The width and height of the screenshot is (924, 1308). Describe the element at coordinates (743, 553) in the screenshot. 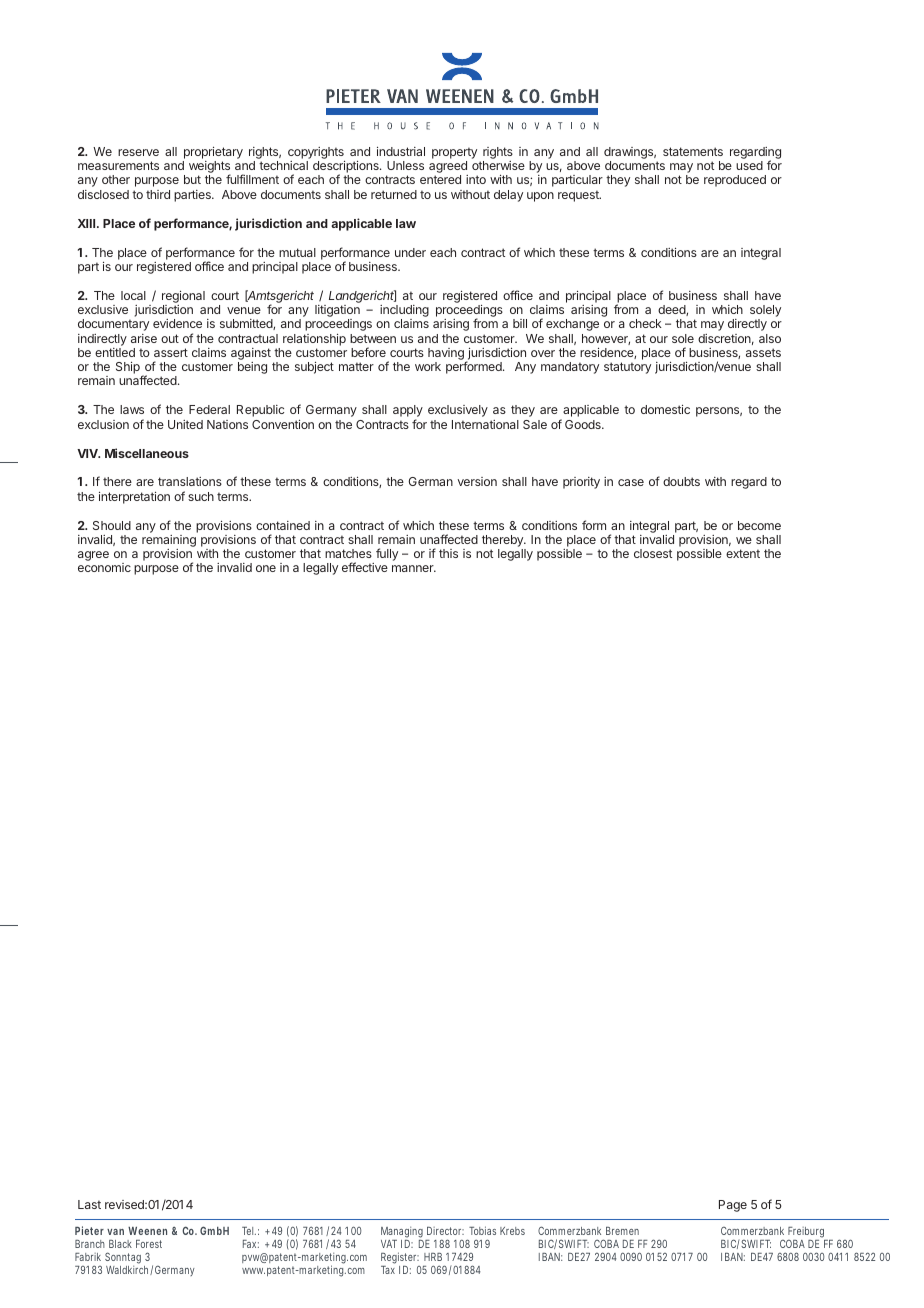

I see `extent` at that location.
